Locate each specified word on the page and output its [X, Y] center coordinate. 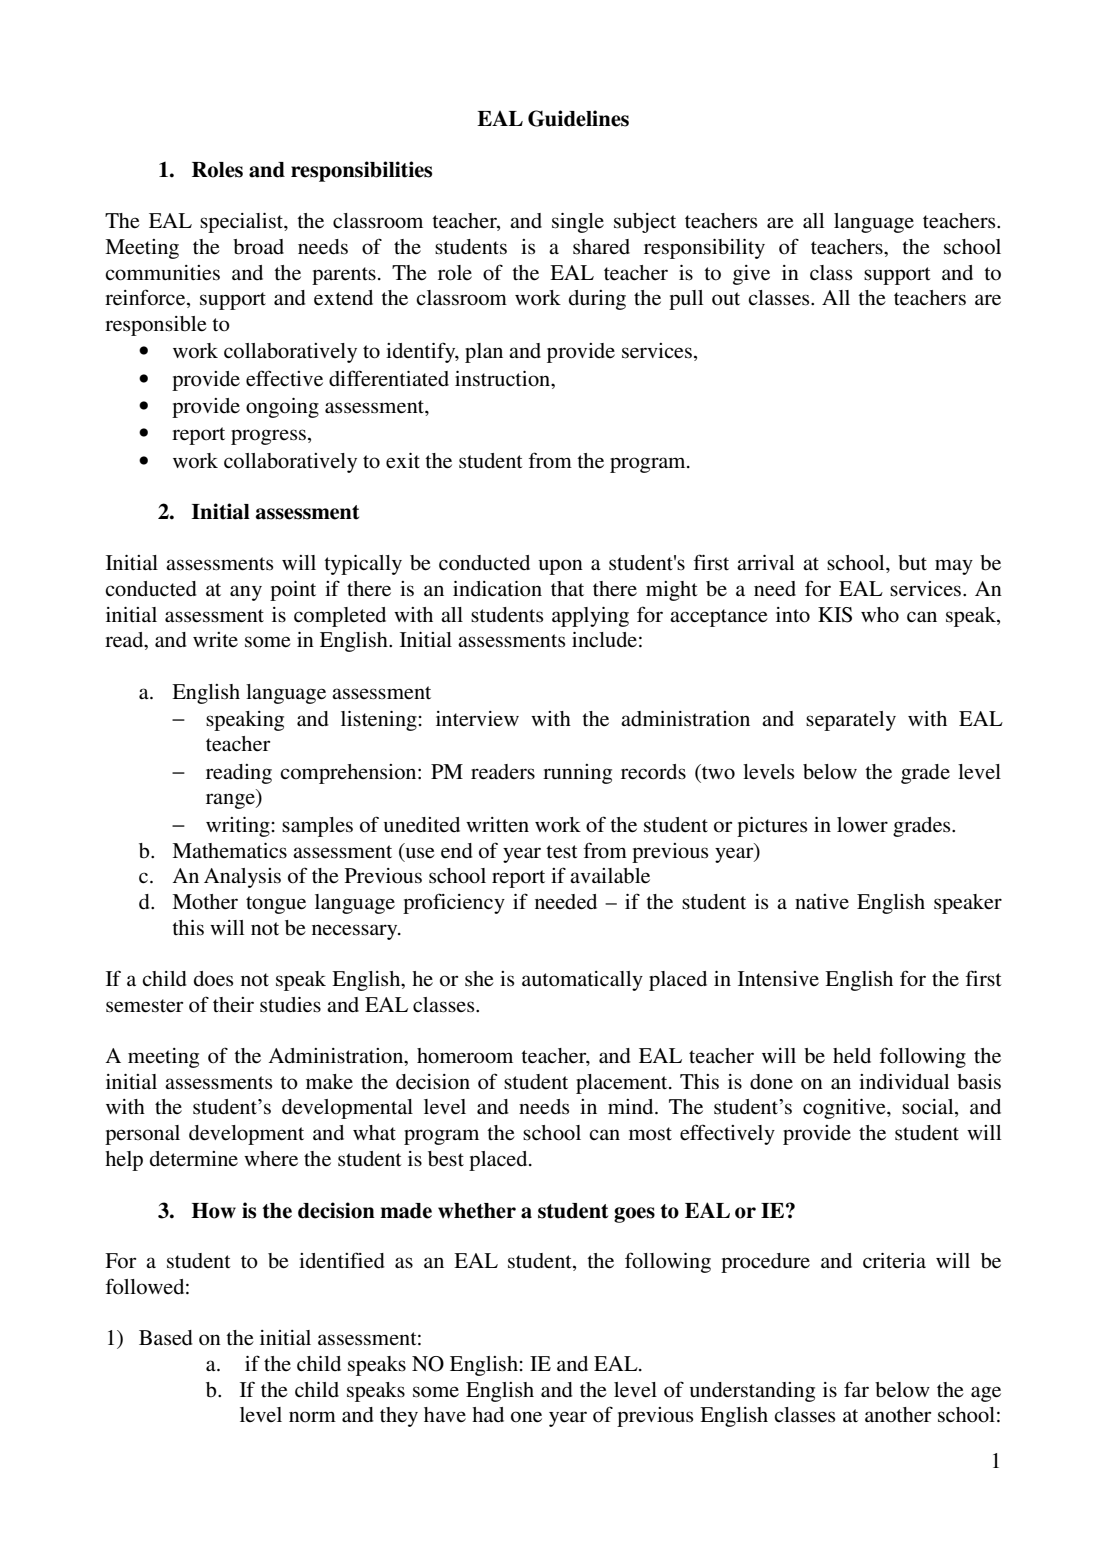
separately [851, 721]
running [577, 774]
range [231, 801]
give [751, 275]
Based [166, 1338]
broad [258, 247]
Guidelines [578, 118]
